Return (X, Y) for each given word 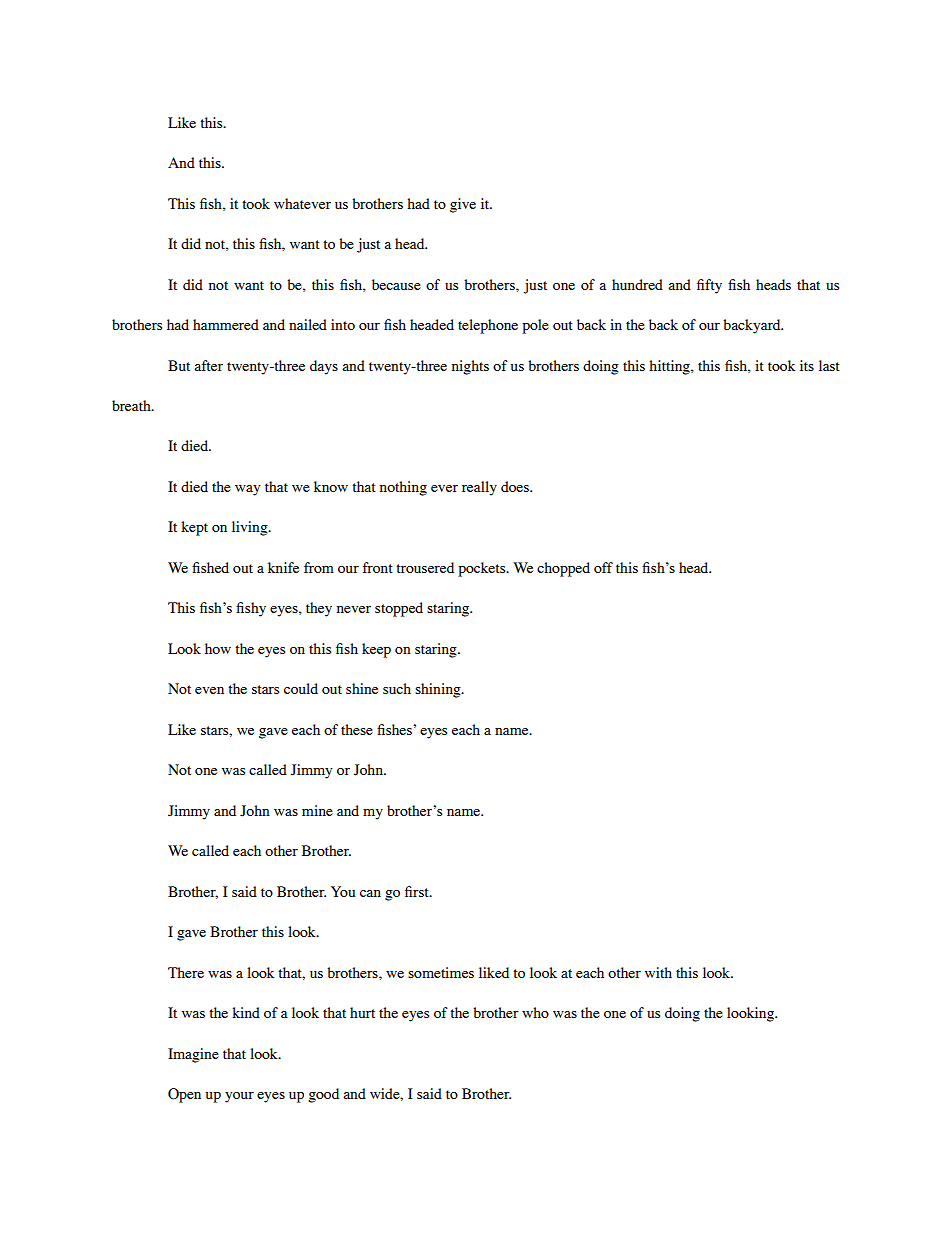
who (535, 1012)
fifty (709, 286)
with (658, 972)
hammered (226, 324)
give (463, 205)
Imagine (193, 1055)
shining (439, 690)
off (603, 567)
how (218, 648)
